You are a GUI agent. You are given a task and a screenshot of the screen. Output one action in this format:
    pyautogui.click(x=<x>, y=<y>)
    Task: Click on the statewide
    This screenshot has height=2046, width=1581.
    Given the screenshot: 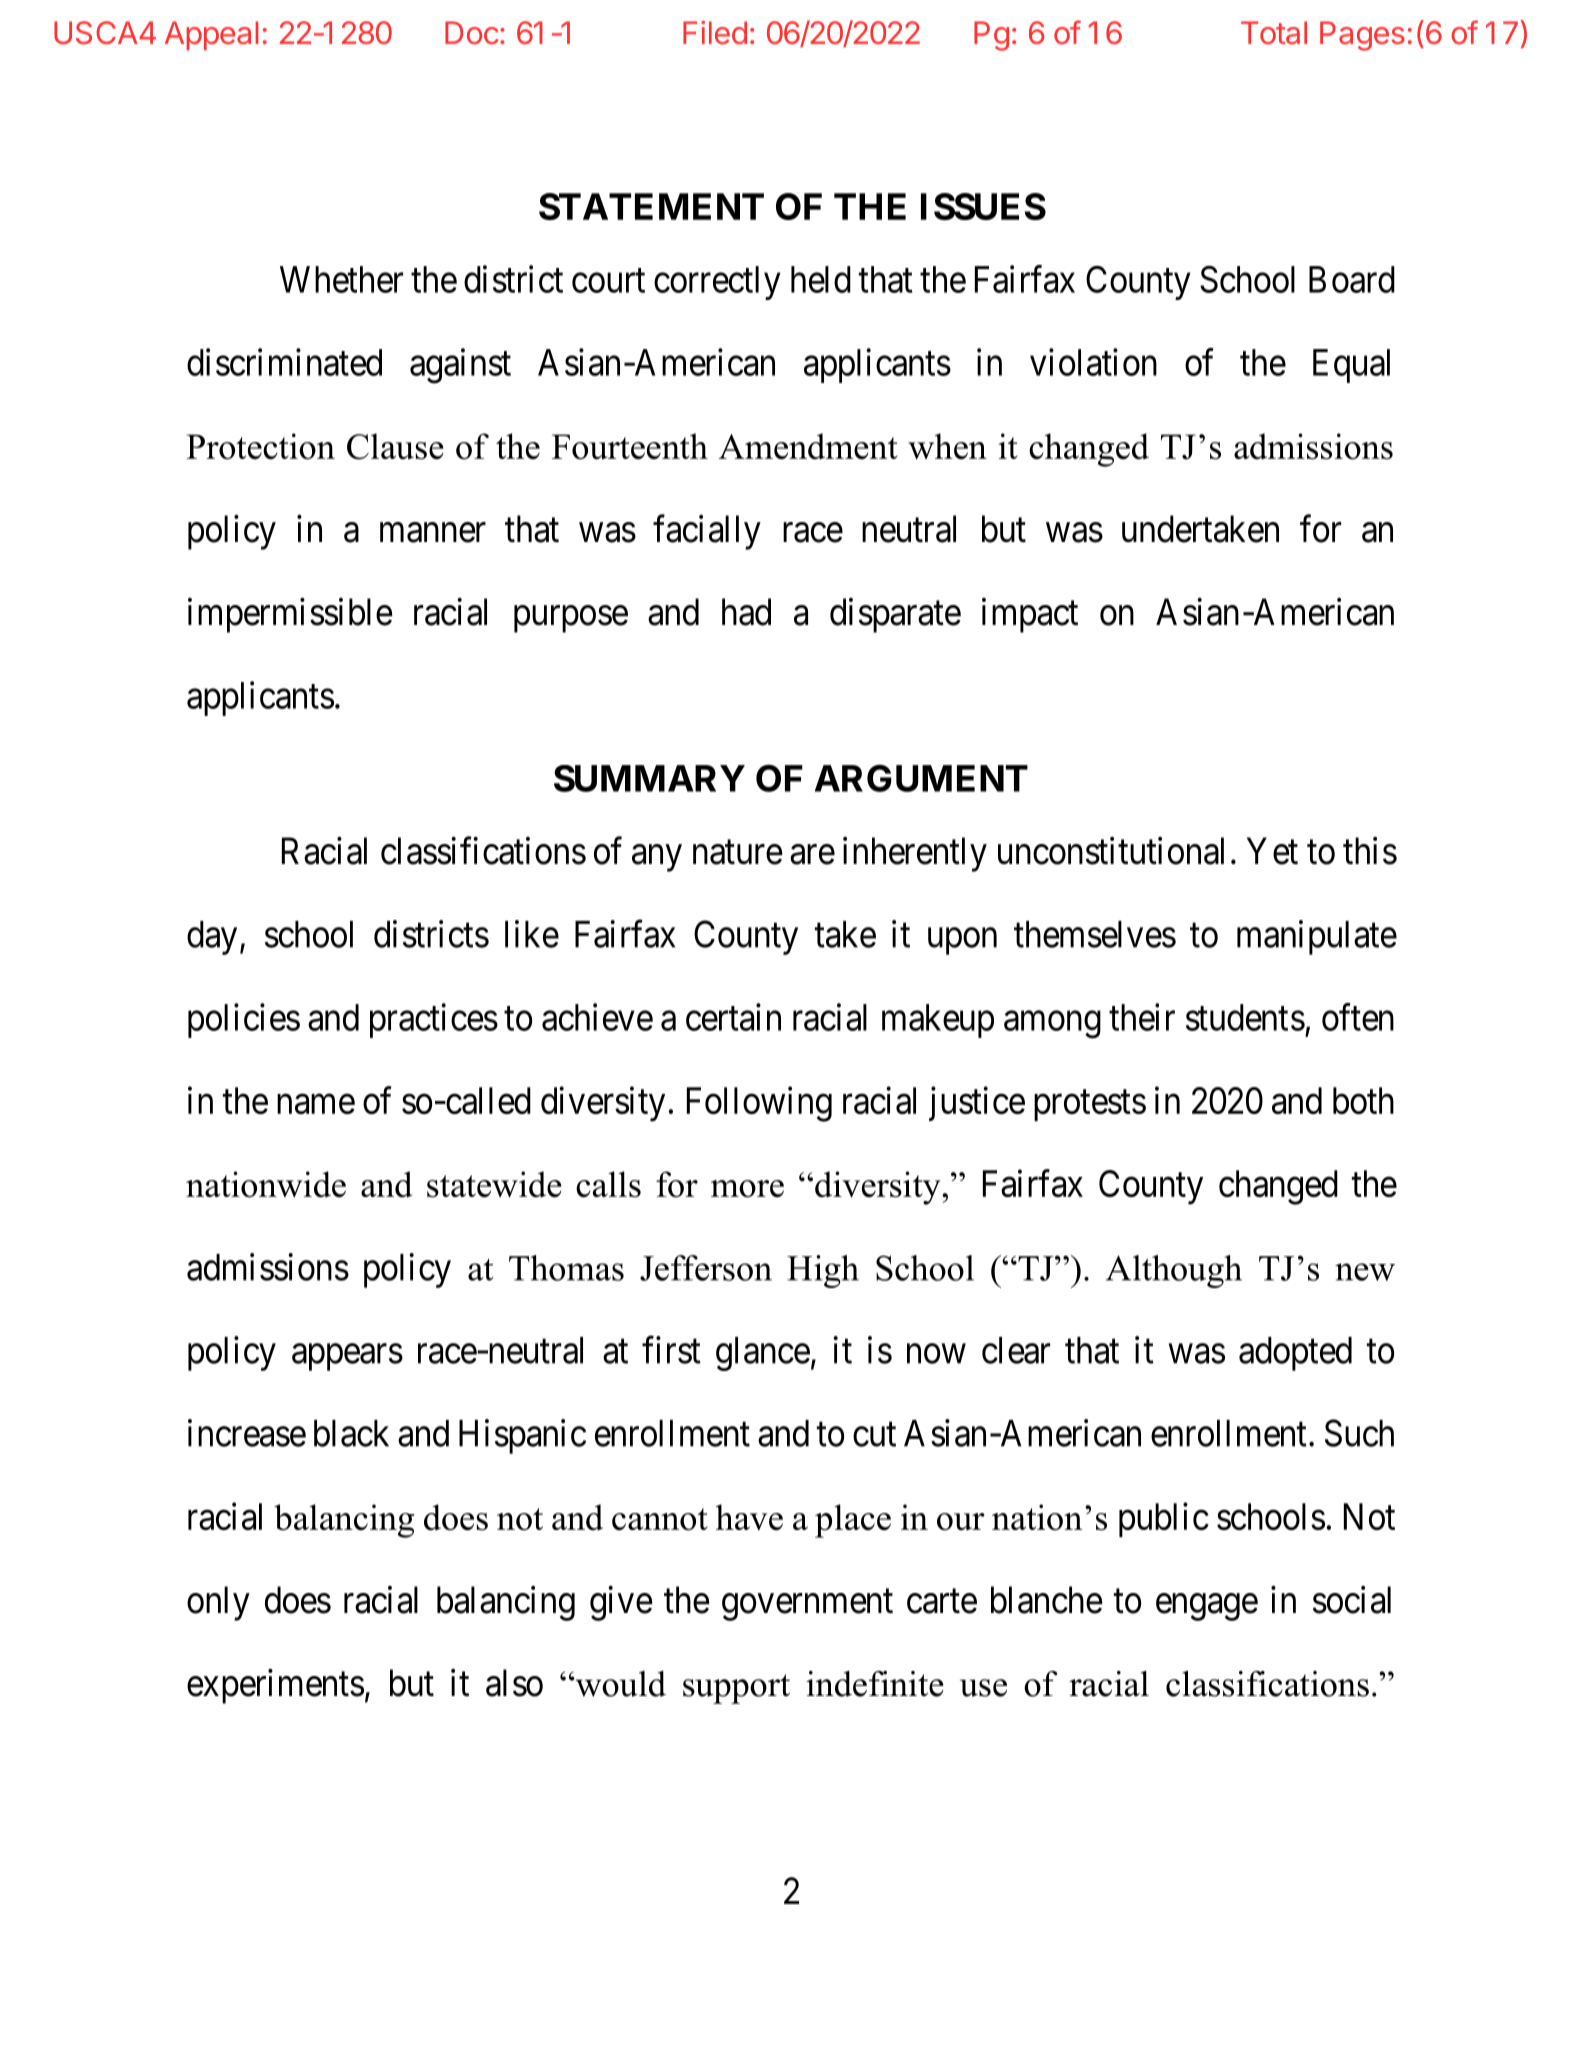 What is the action you would take?
    pyautogui.click(x=494, y=1184)
